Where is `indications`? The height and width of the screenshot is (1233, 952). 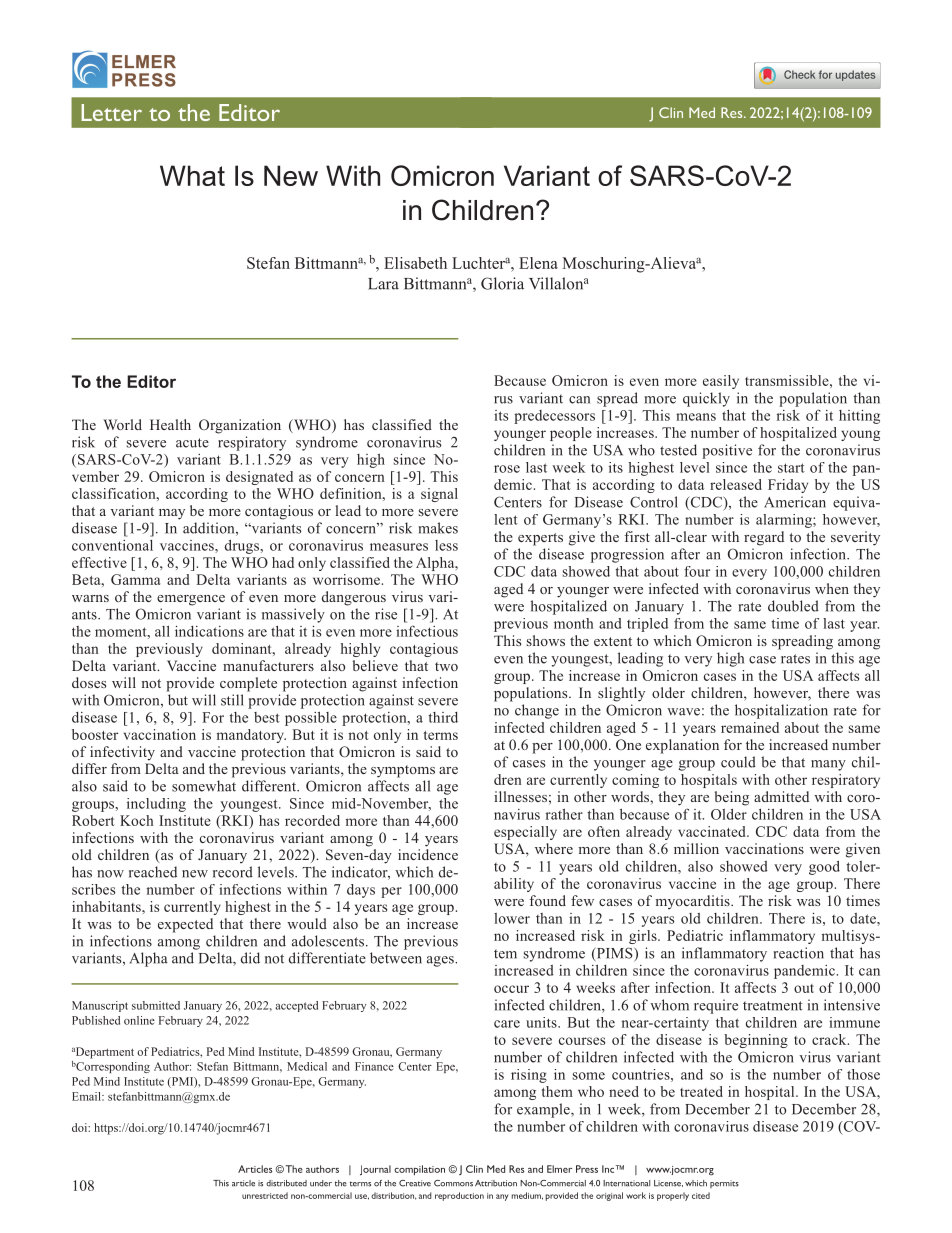
indications is located at coordinates (209, 631).
